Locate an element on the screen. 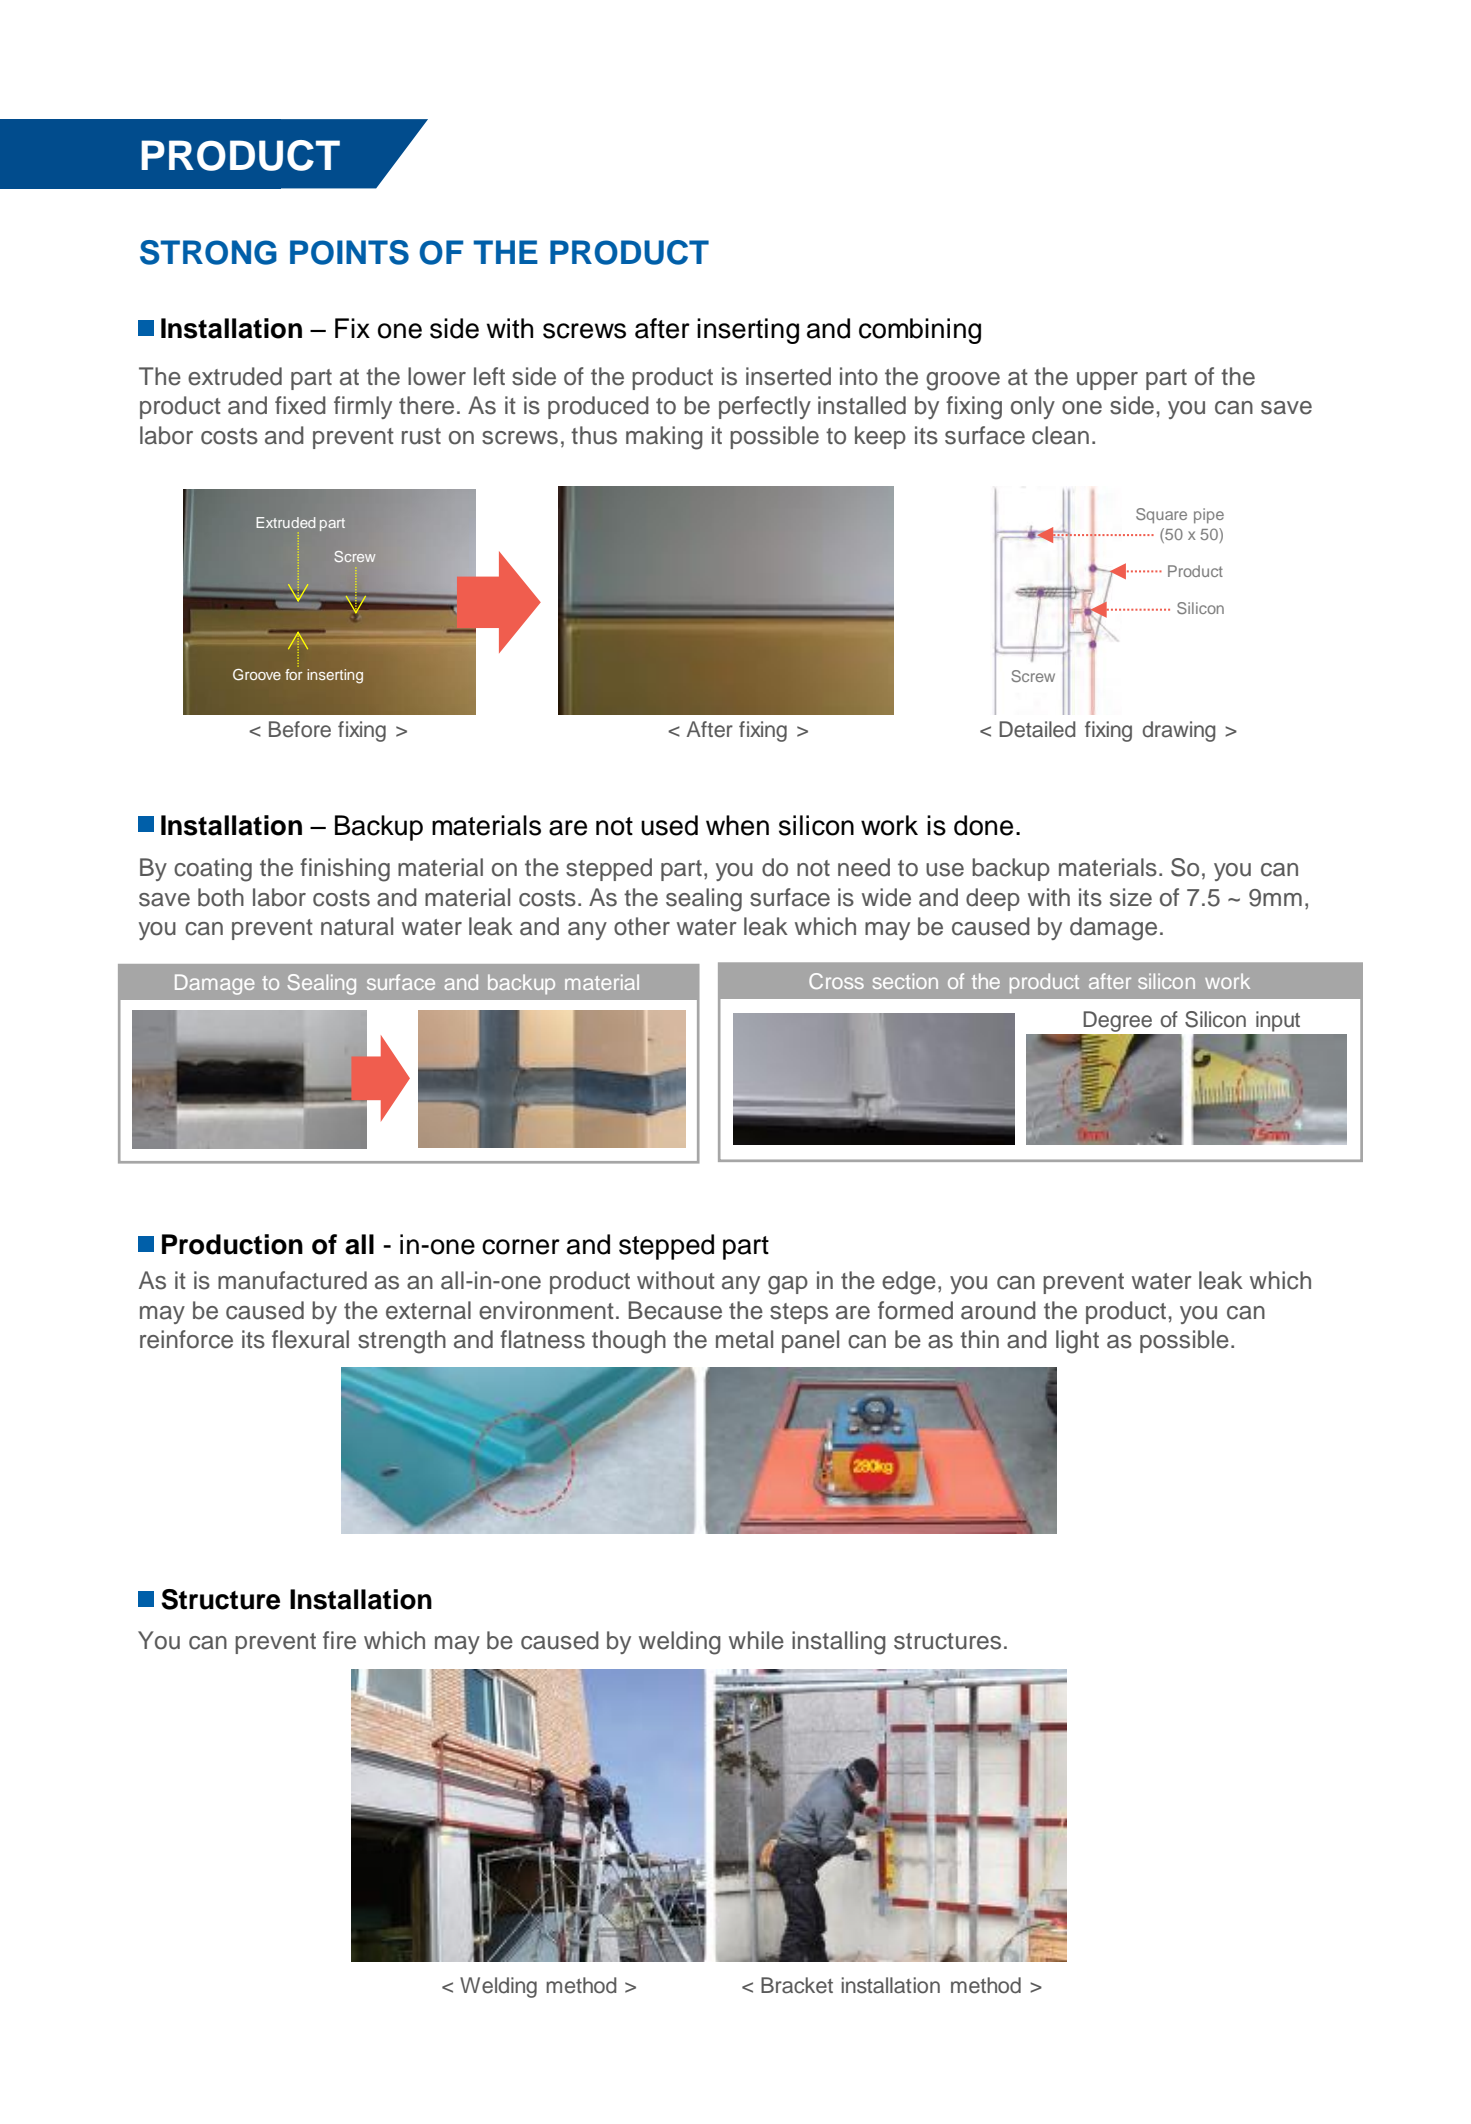 This screenshot has width=1471, height=2124. around is located at coordinates (998, 1310).
